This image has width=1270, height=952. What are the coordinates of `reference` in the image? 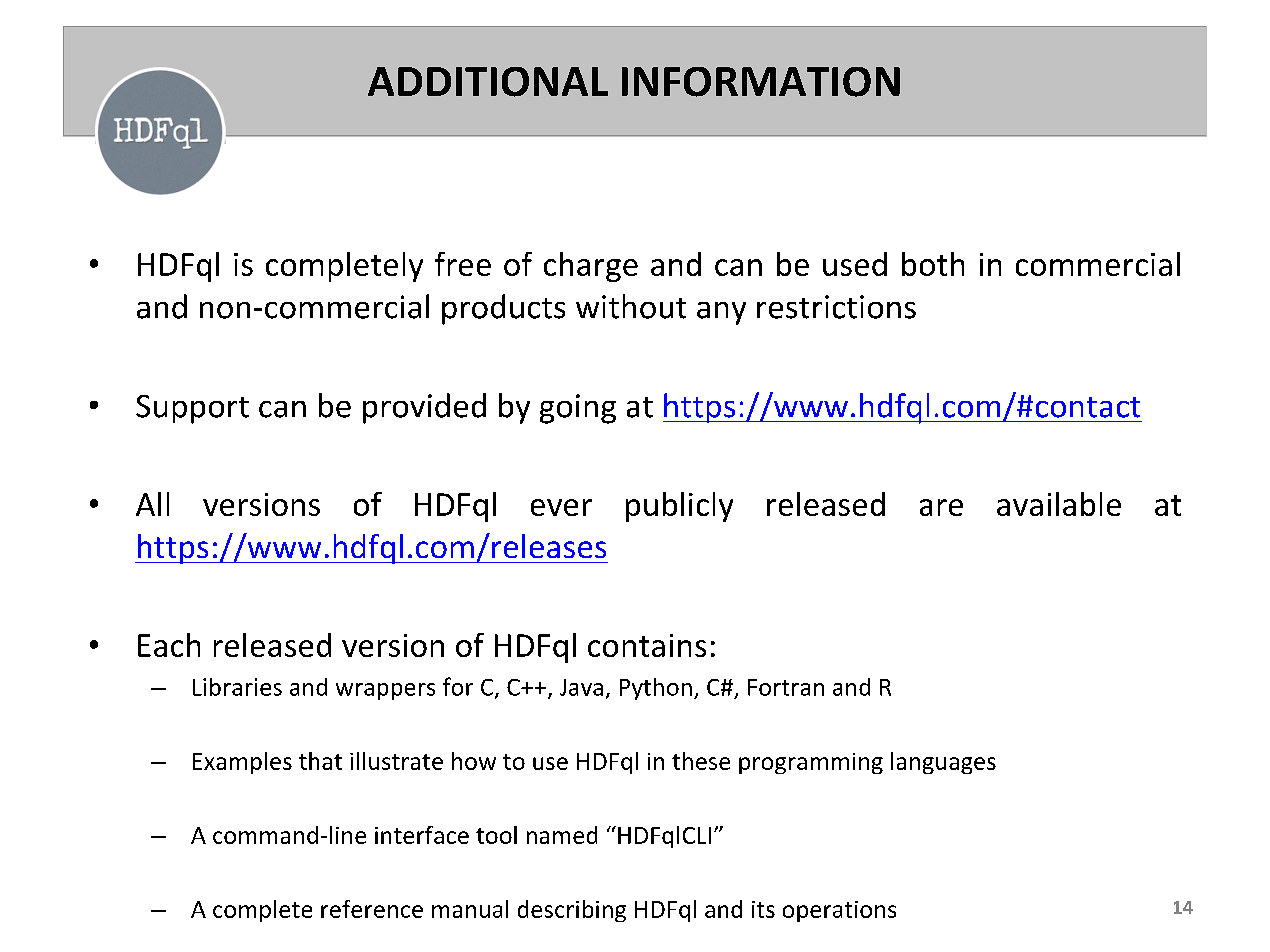 It's located at (372, 909).
